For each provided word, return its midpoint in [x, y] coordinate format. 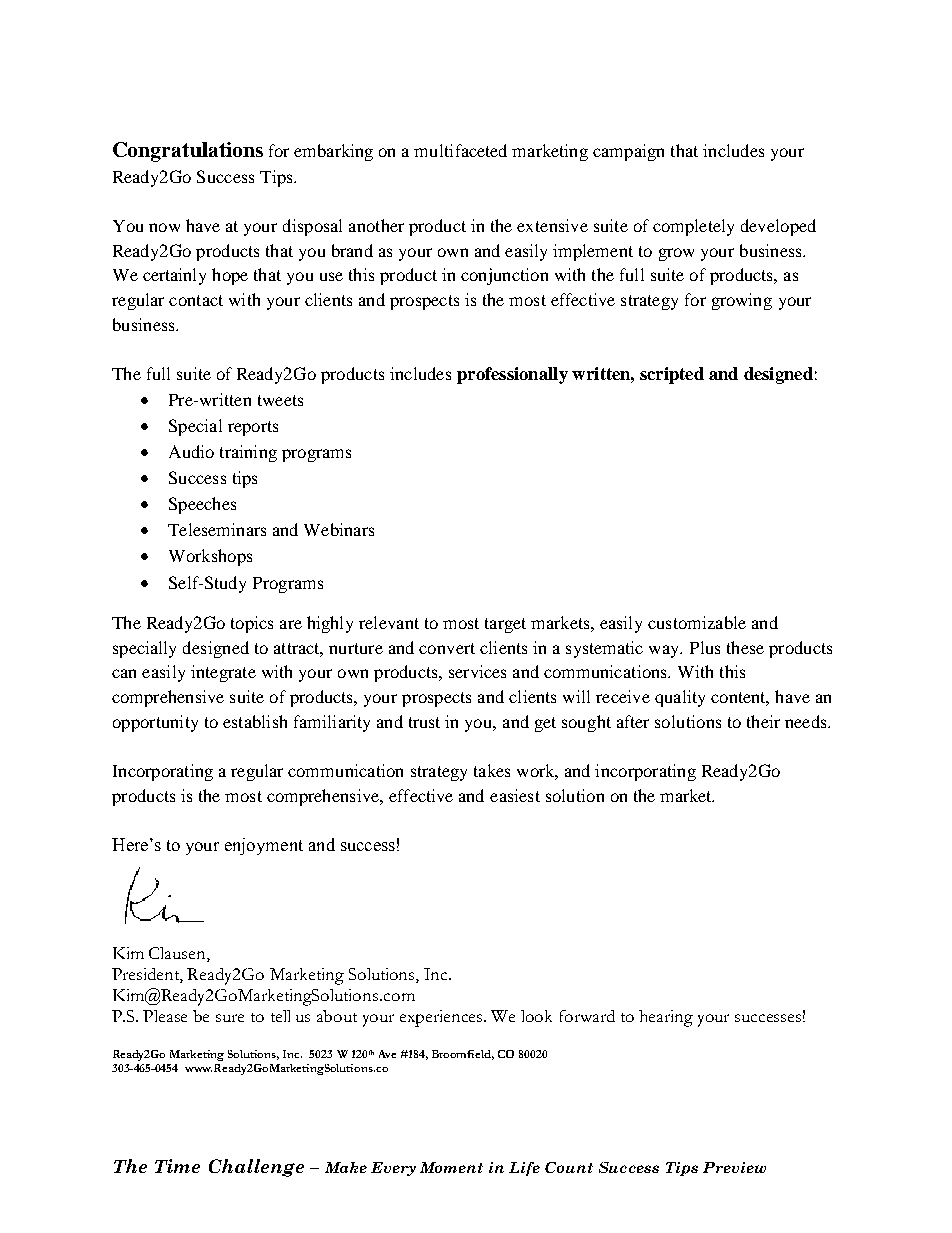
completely [693, 227]
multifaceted [460, 150]
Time [177, 1166]
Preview [734, 1167]
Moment [451, 1167]
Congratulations [188, 152]
